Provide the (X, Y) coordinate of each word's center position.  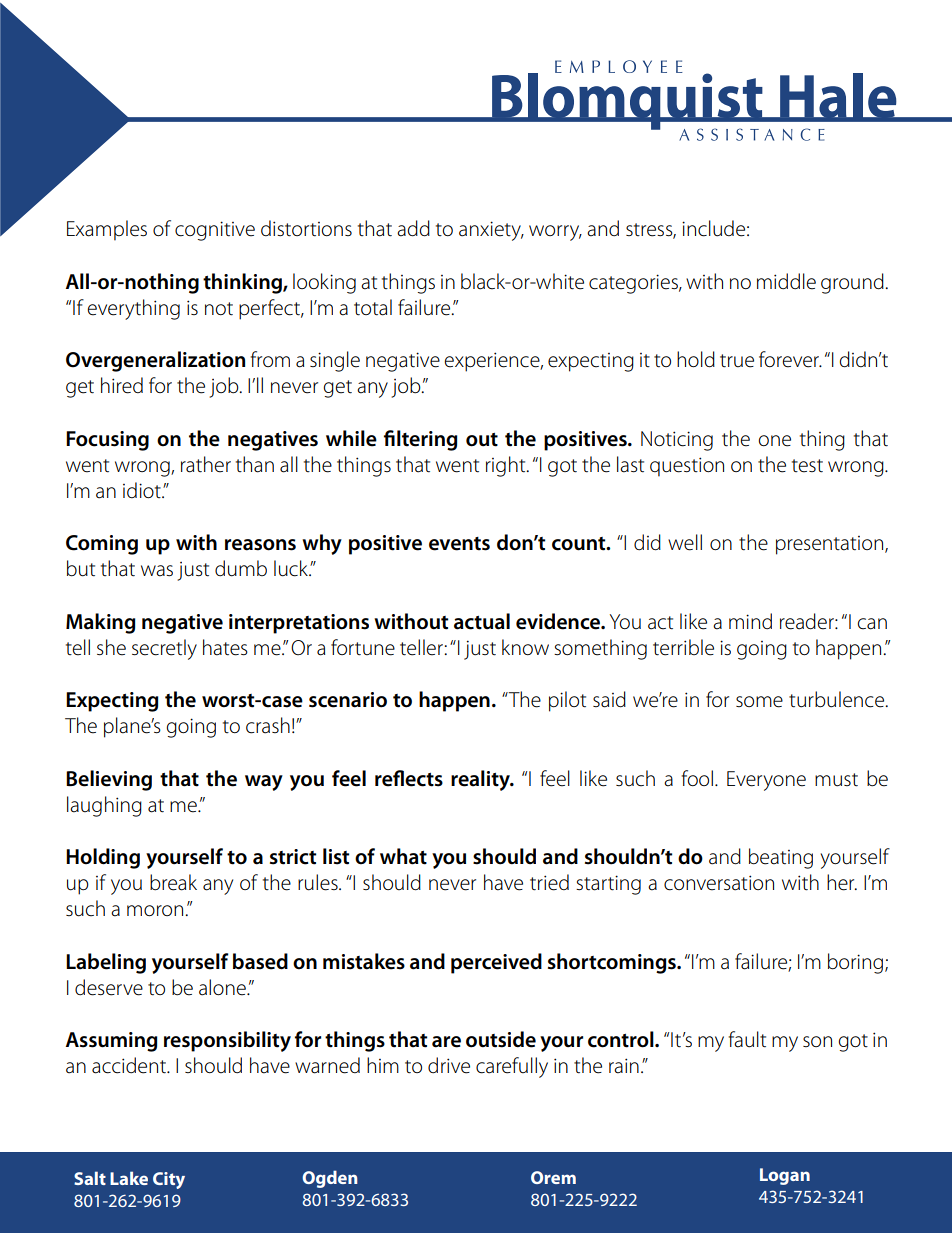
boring (857, 963)
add (413, 228)
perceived (496, 963)
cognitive (215, 231)
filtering (421, 440)
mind (750, 621)
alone (223, 987)
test (807, 466)
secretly (164, 649)
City (169, 1180)
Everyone (766, 781)
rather (206, 464)
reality (482, 780)
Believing (109, 780)
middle (786, 281)
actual (482, 621)
